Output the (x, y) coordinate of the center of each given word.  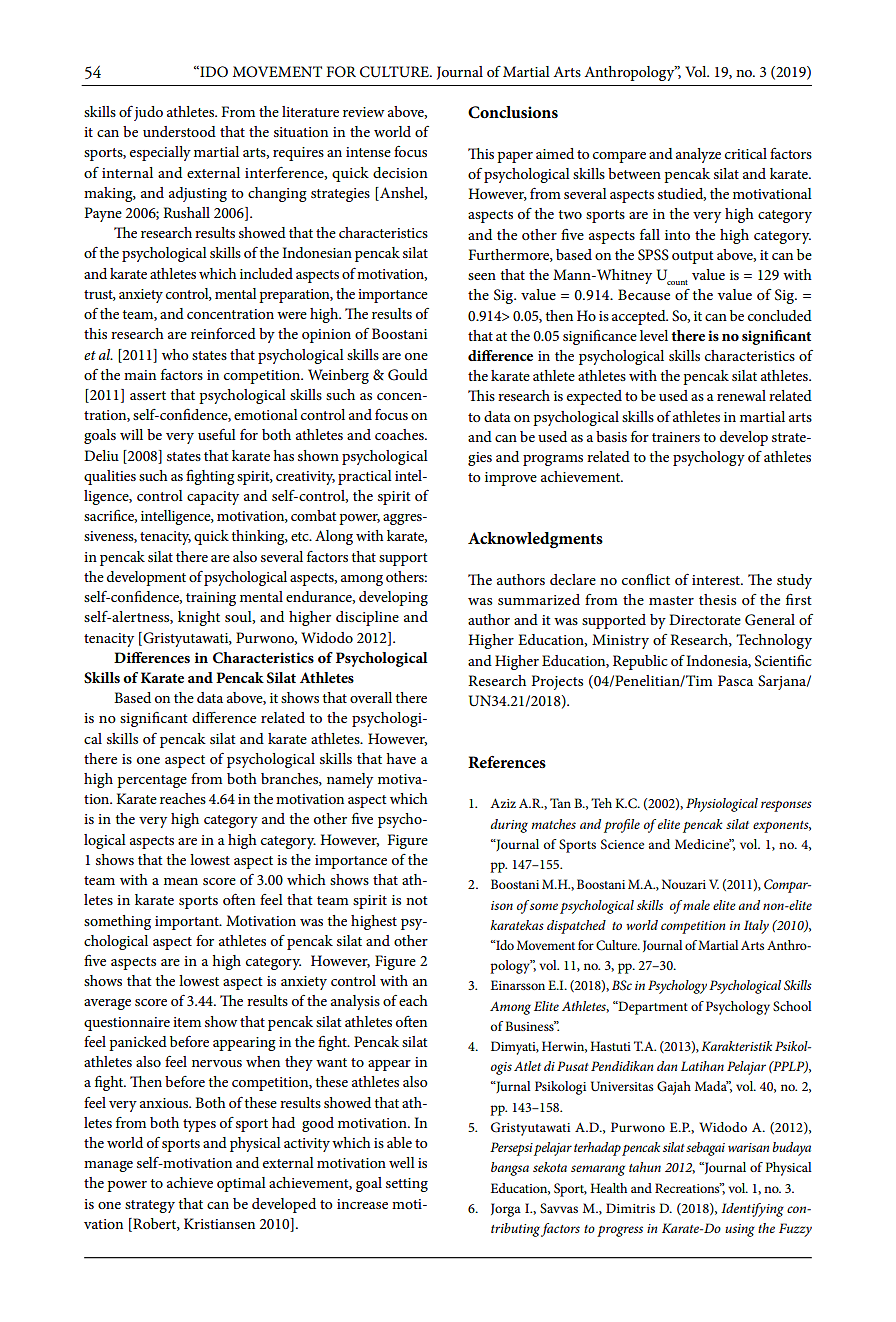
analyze (698, 155)
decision (400, 172)
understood (179, 131)
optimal (241, 1184)
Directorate (705, 619)
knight (199, 618)
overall (371, 697)
